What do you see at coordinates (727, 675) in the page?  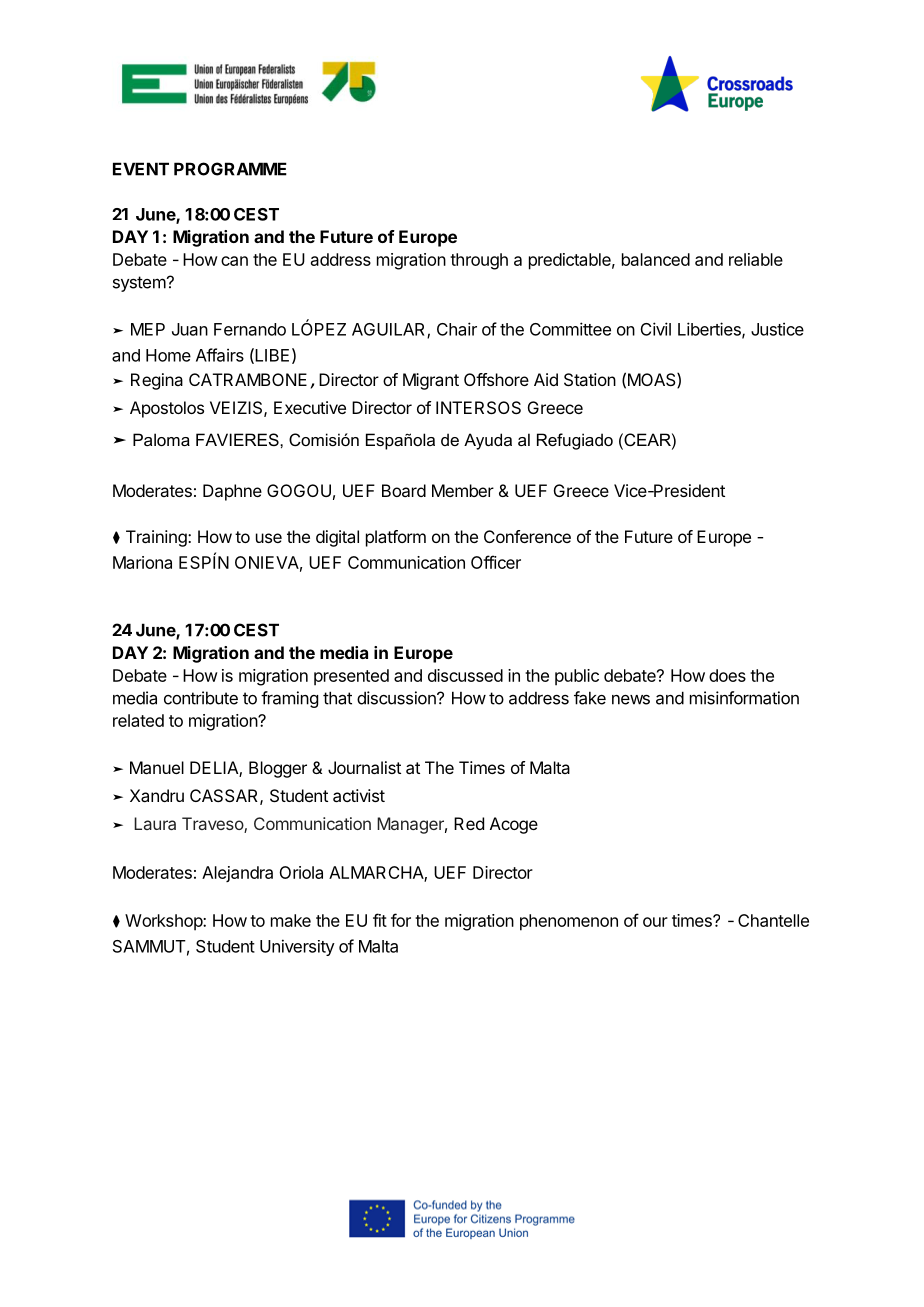 I see `does` at bounding box center [727, 675].
